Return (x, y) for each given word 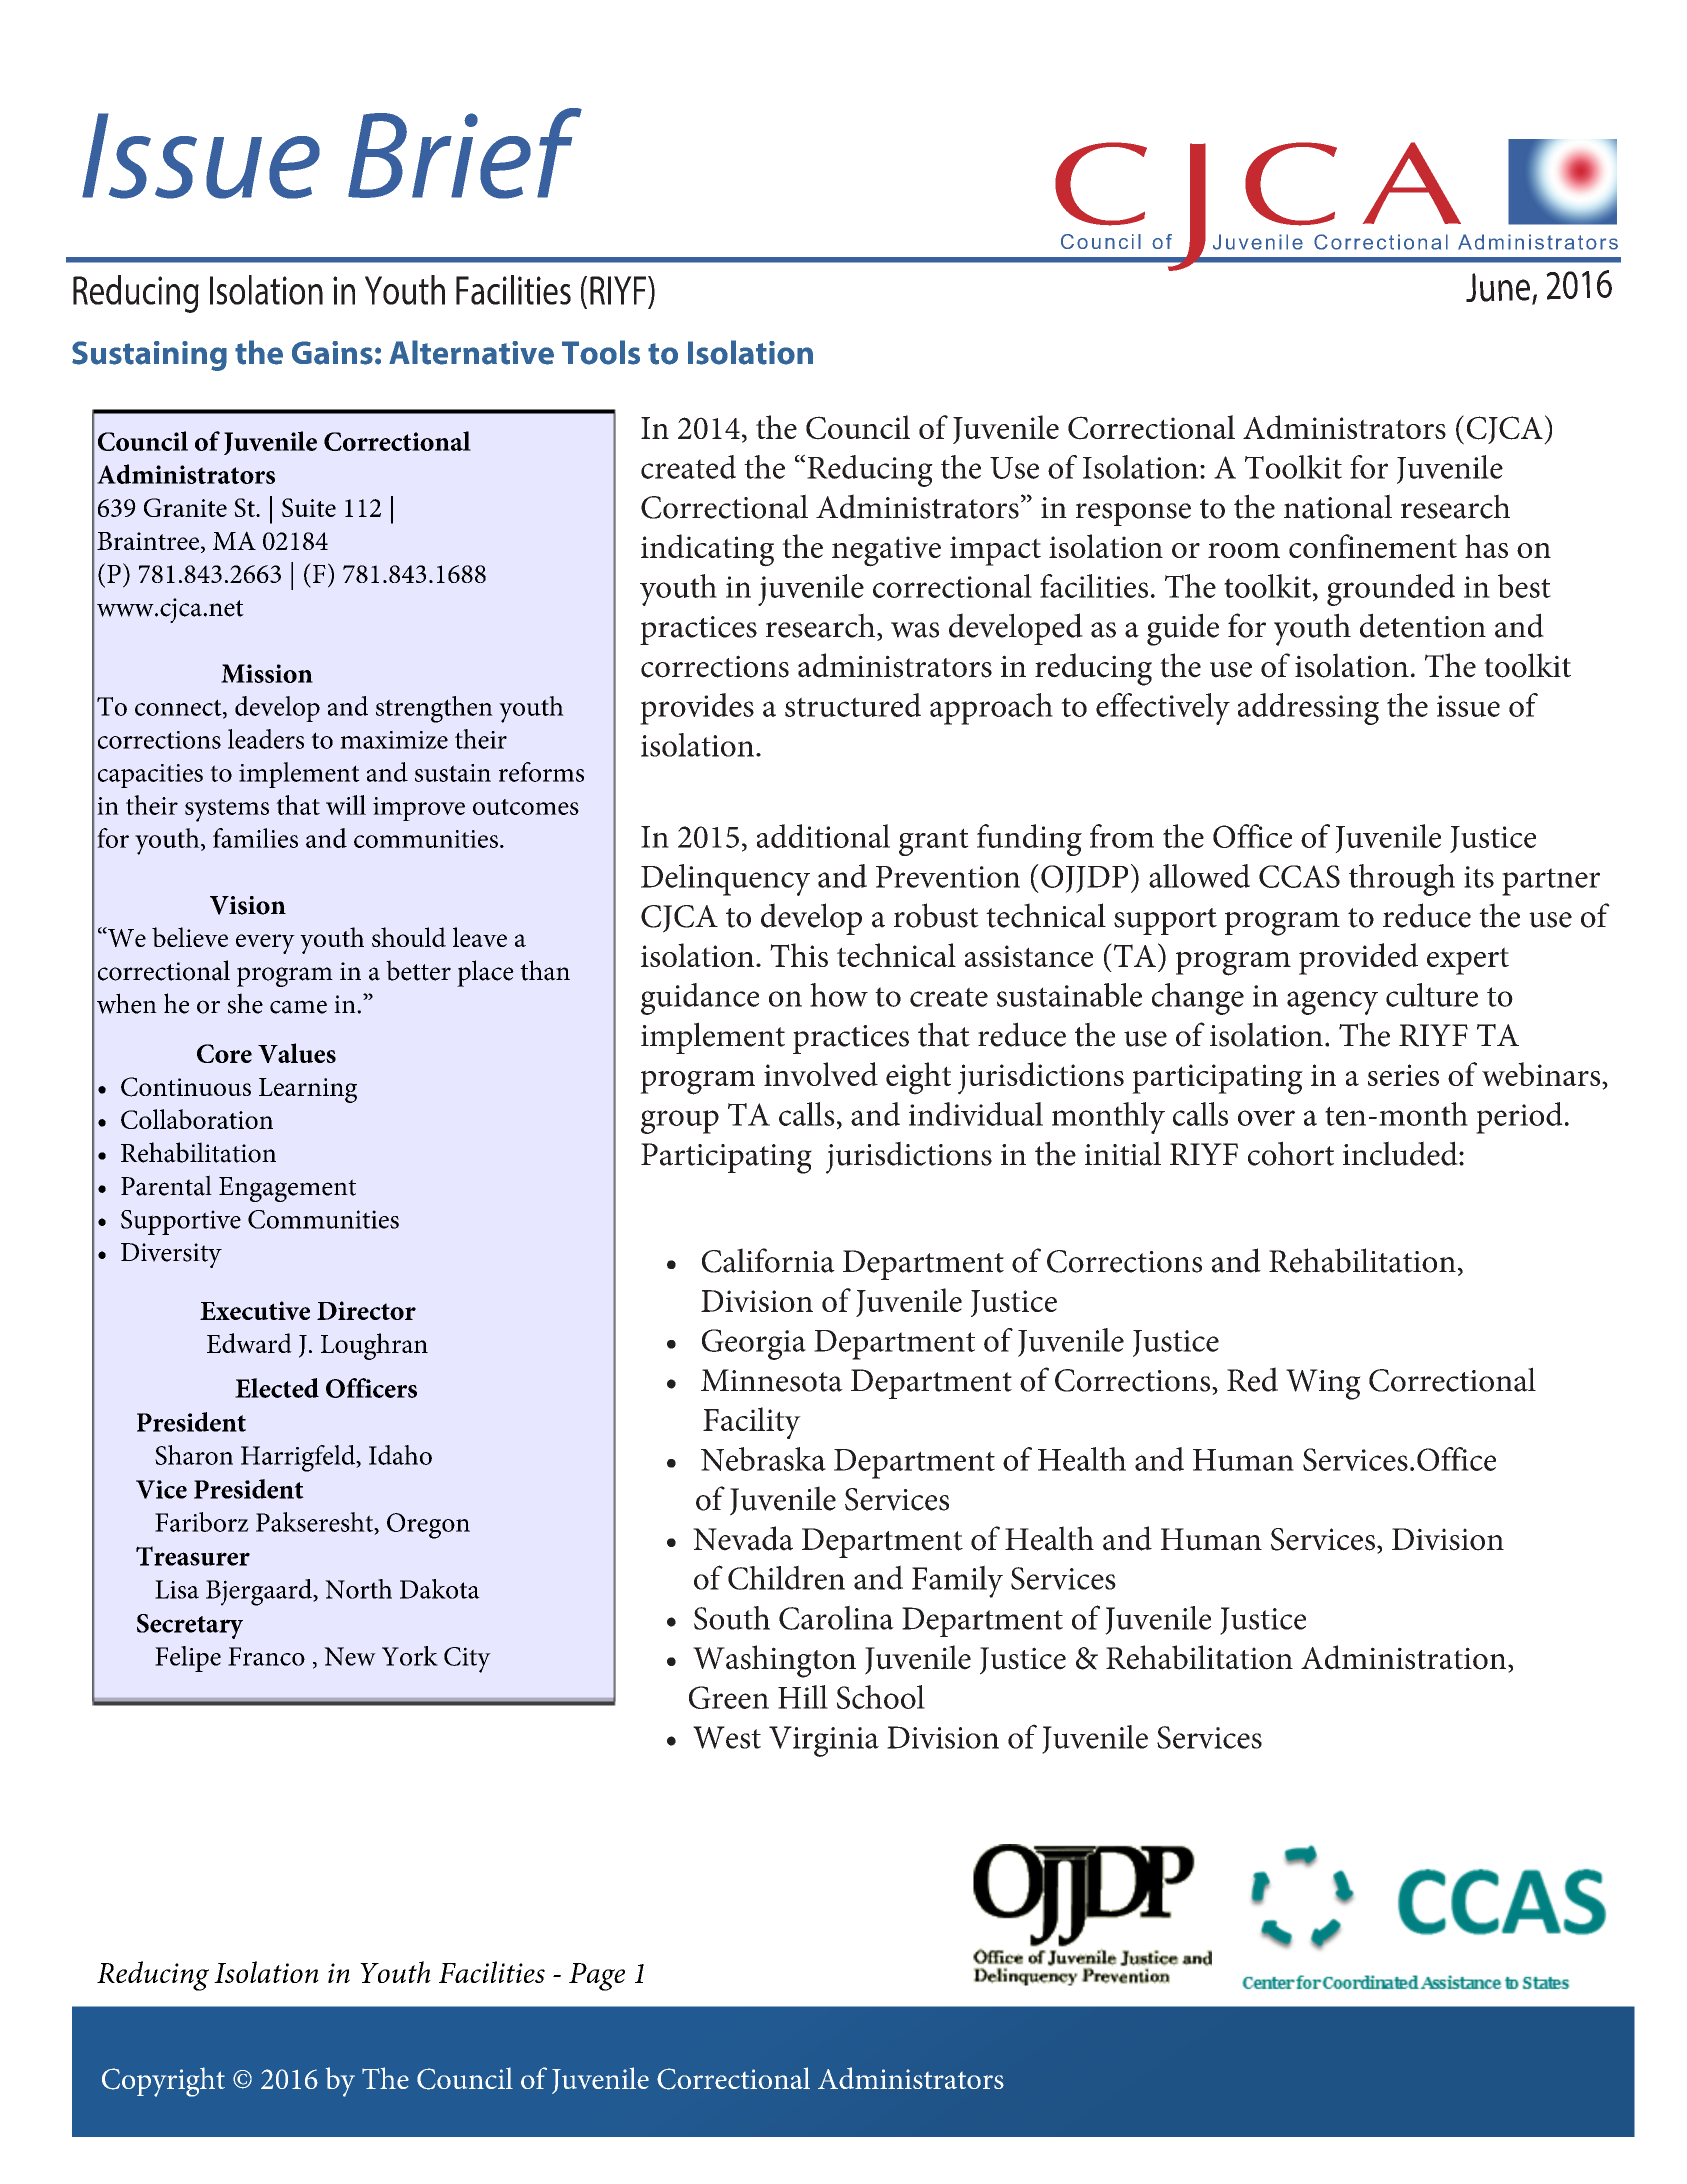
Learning (308, 1090)
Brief (465, 153)
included (1401, 1153)
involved (821, 1074)
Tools (601, 352)
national (1338, 506)
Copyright (163, 2082)
